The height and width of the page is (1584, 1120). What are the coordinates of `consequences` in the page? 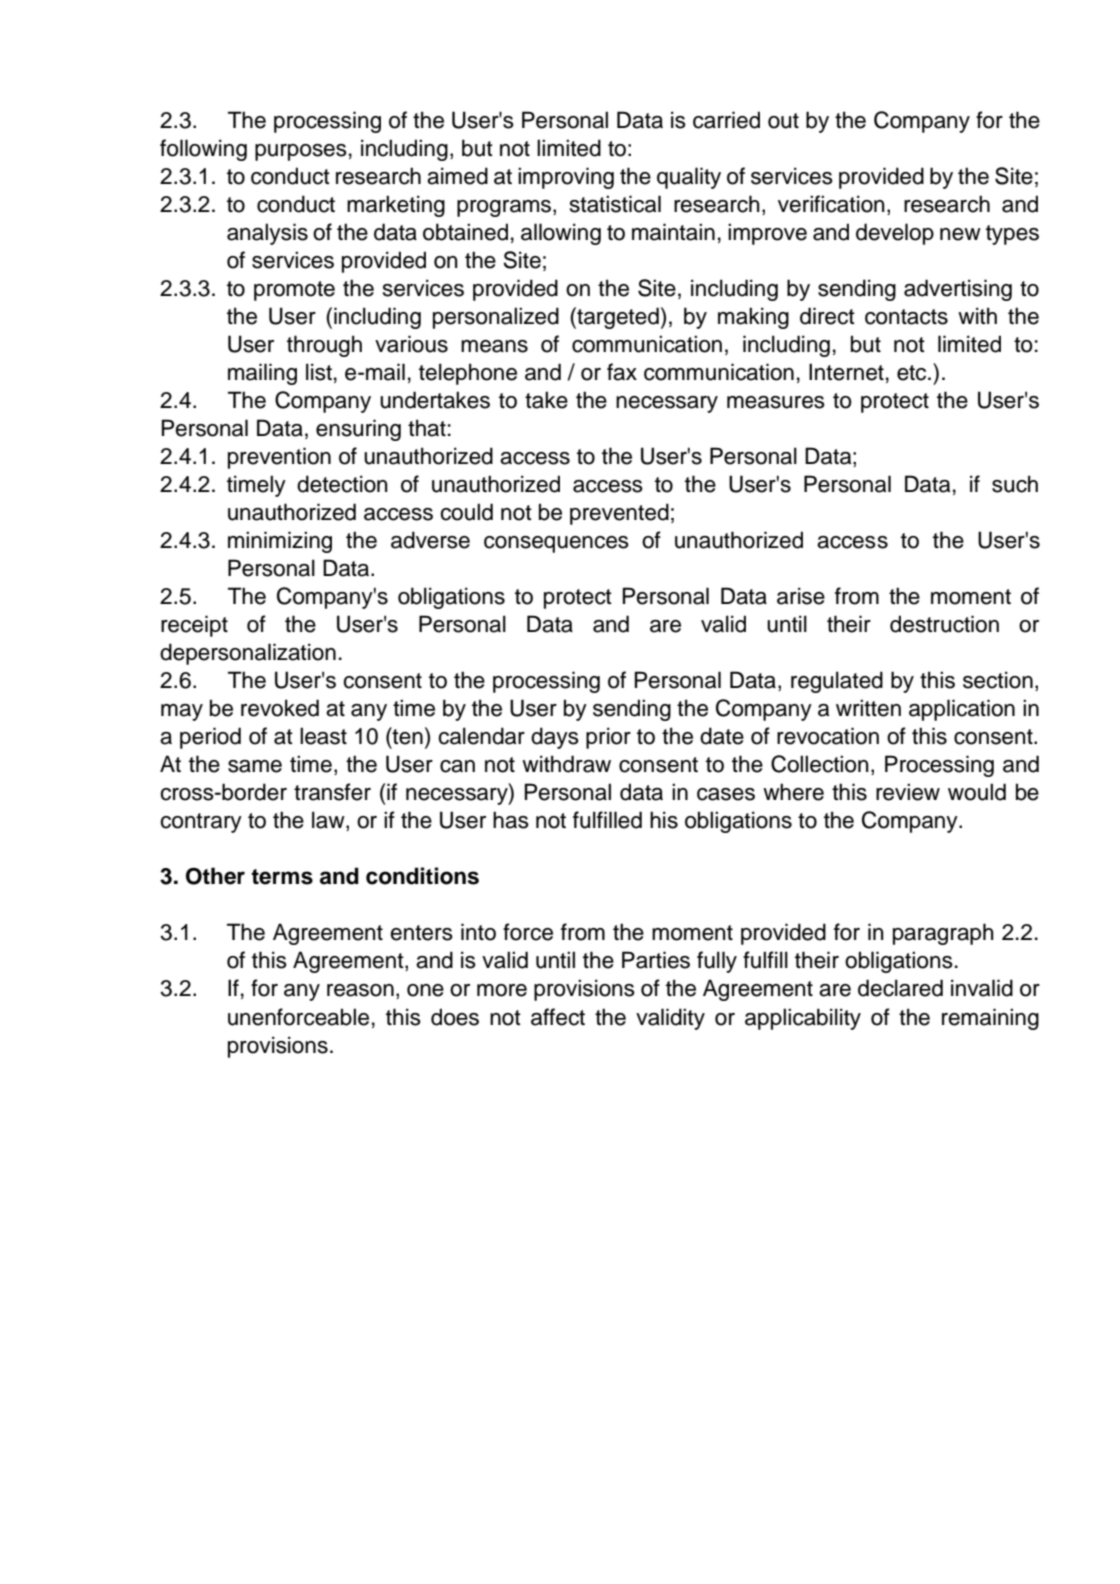 It's located at (556, 544).
